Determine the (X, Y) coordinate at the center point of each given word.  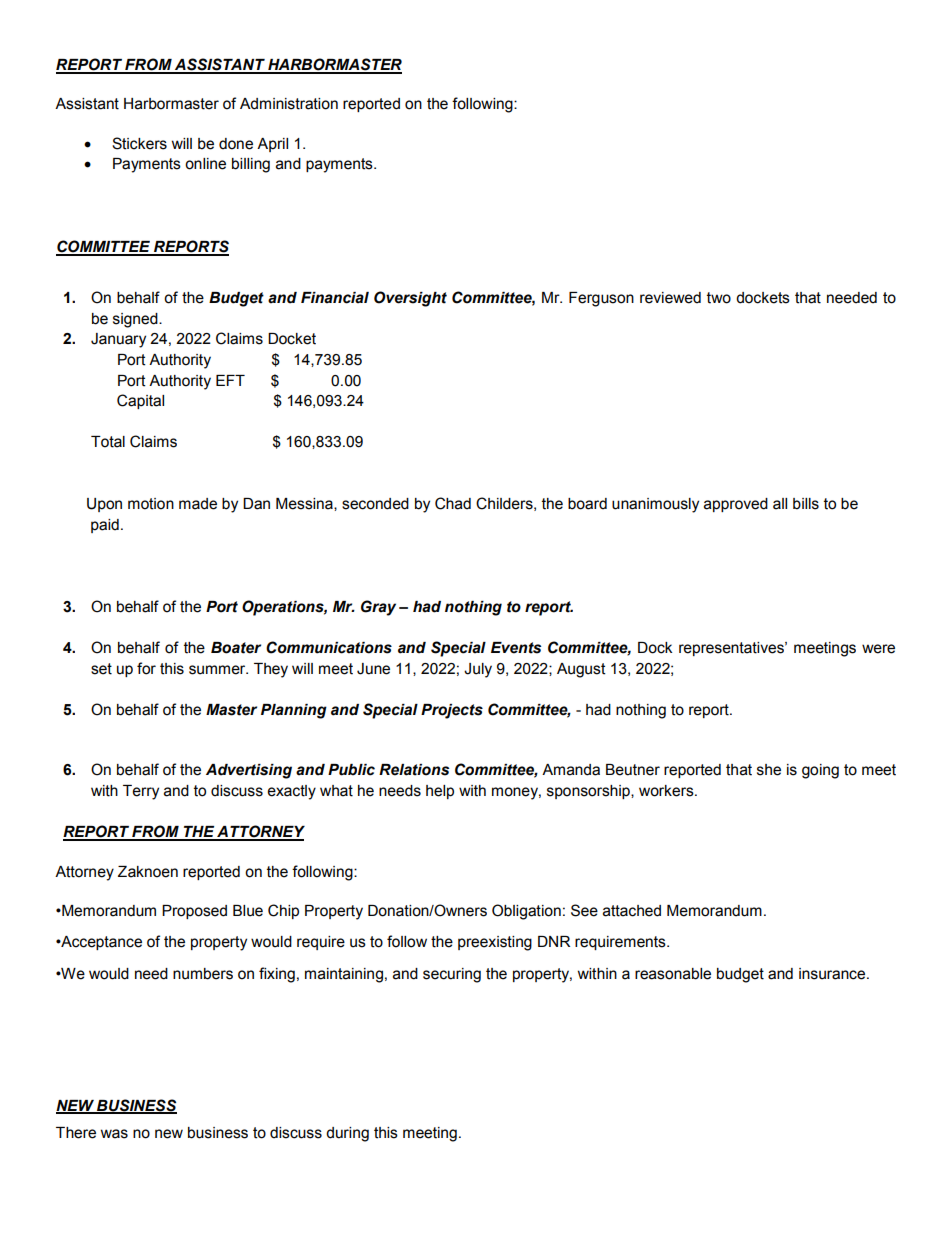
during (347, 1134)
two (719, 298)
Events (516, 648)
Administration (289, 104)
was (114, 1134)
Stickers (139, 143)
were (878, 649)
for (146, 668)
